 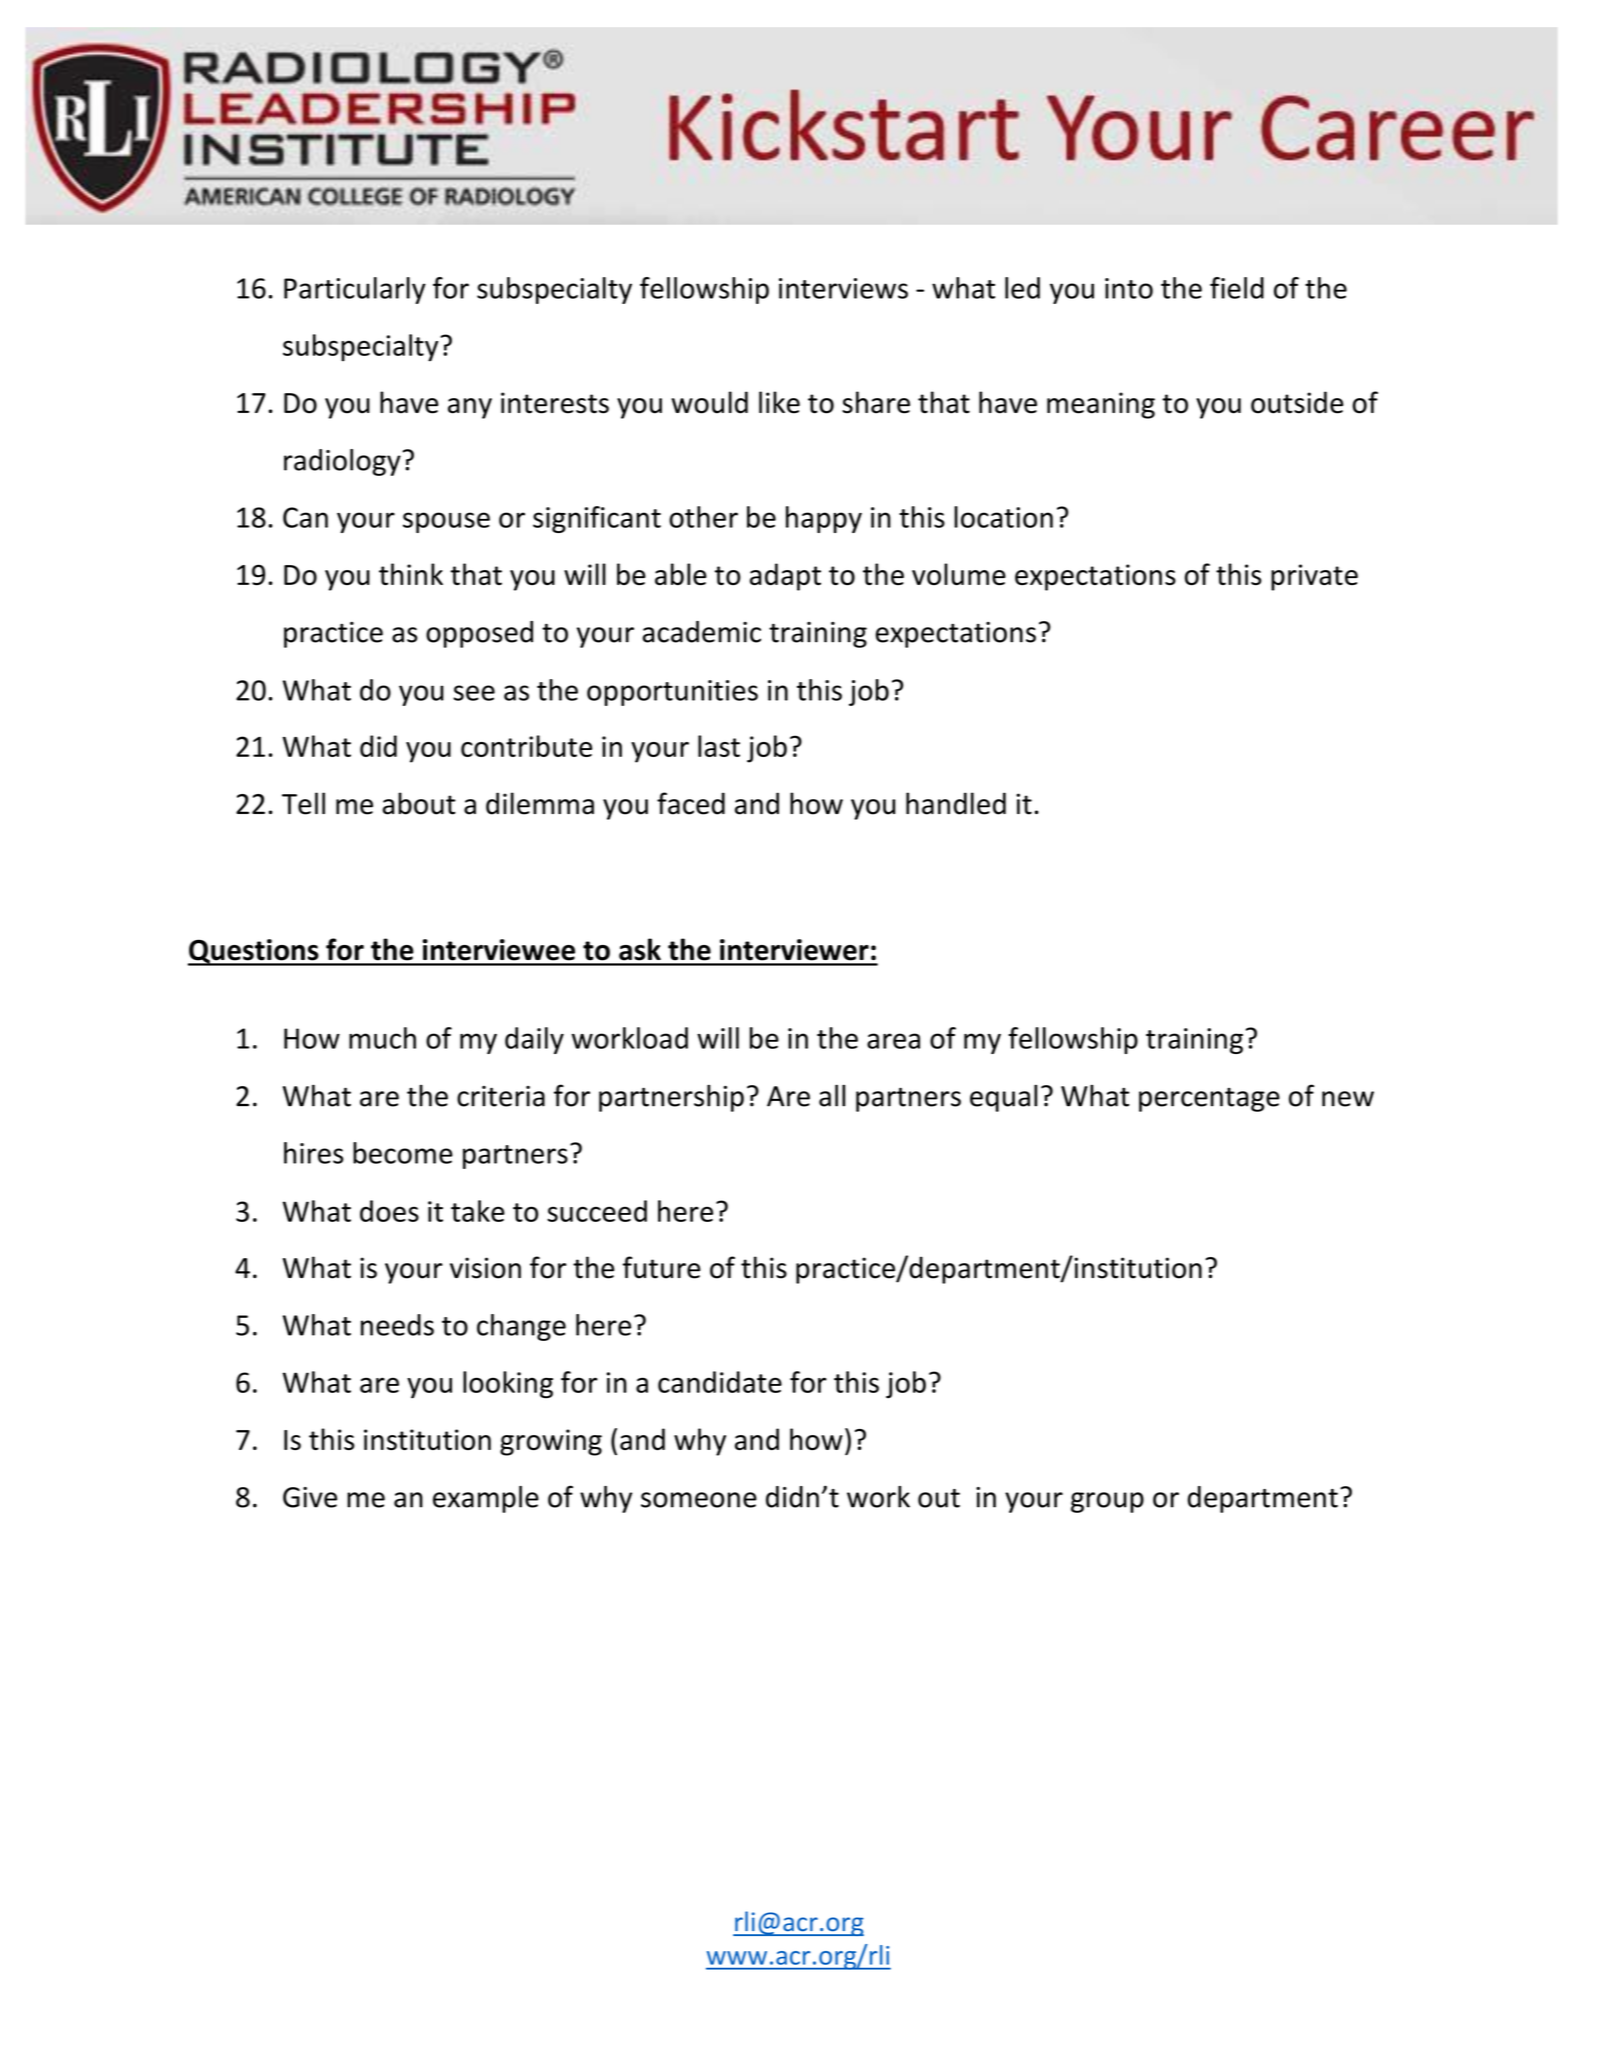 What do you see at coordinates (956, 803) in the document?
I see `handled` at bounding box center [956, 803].
